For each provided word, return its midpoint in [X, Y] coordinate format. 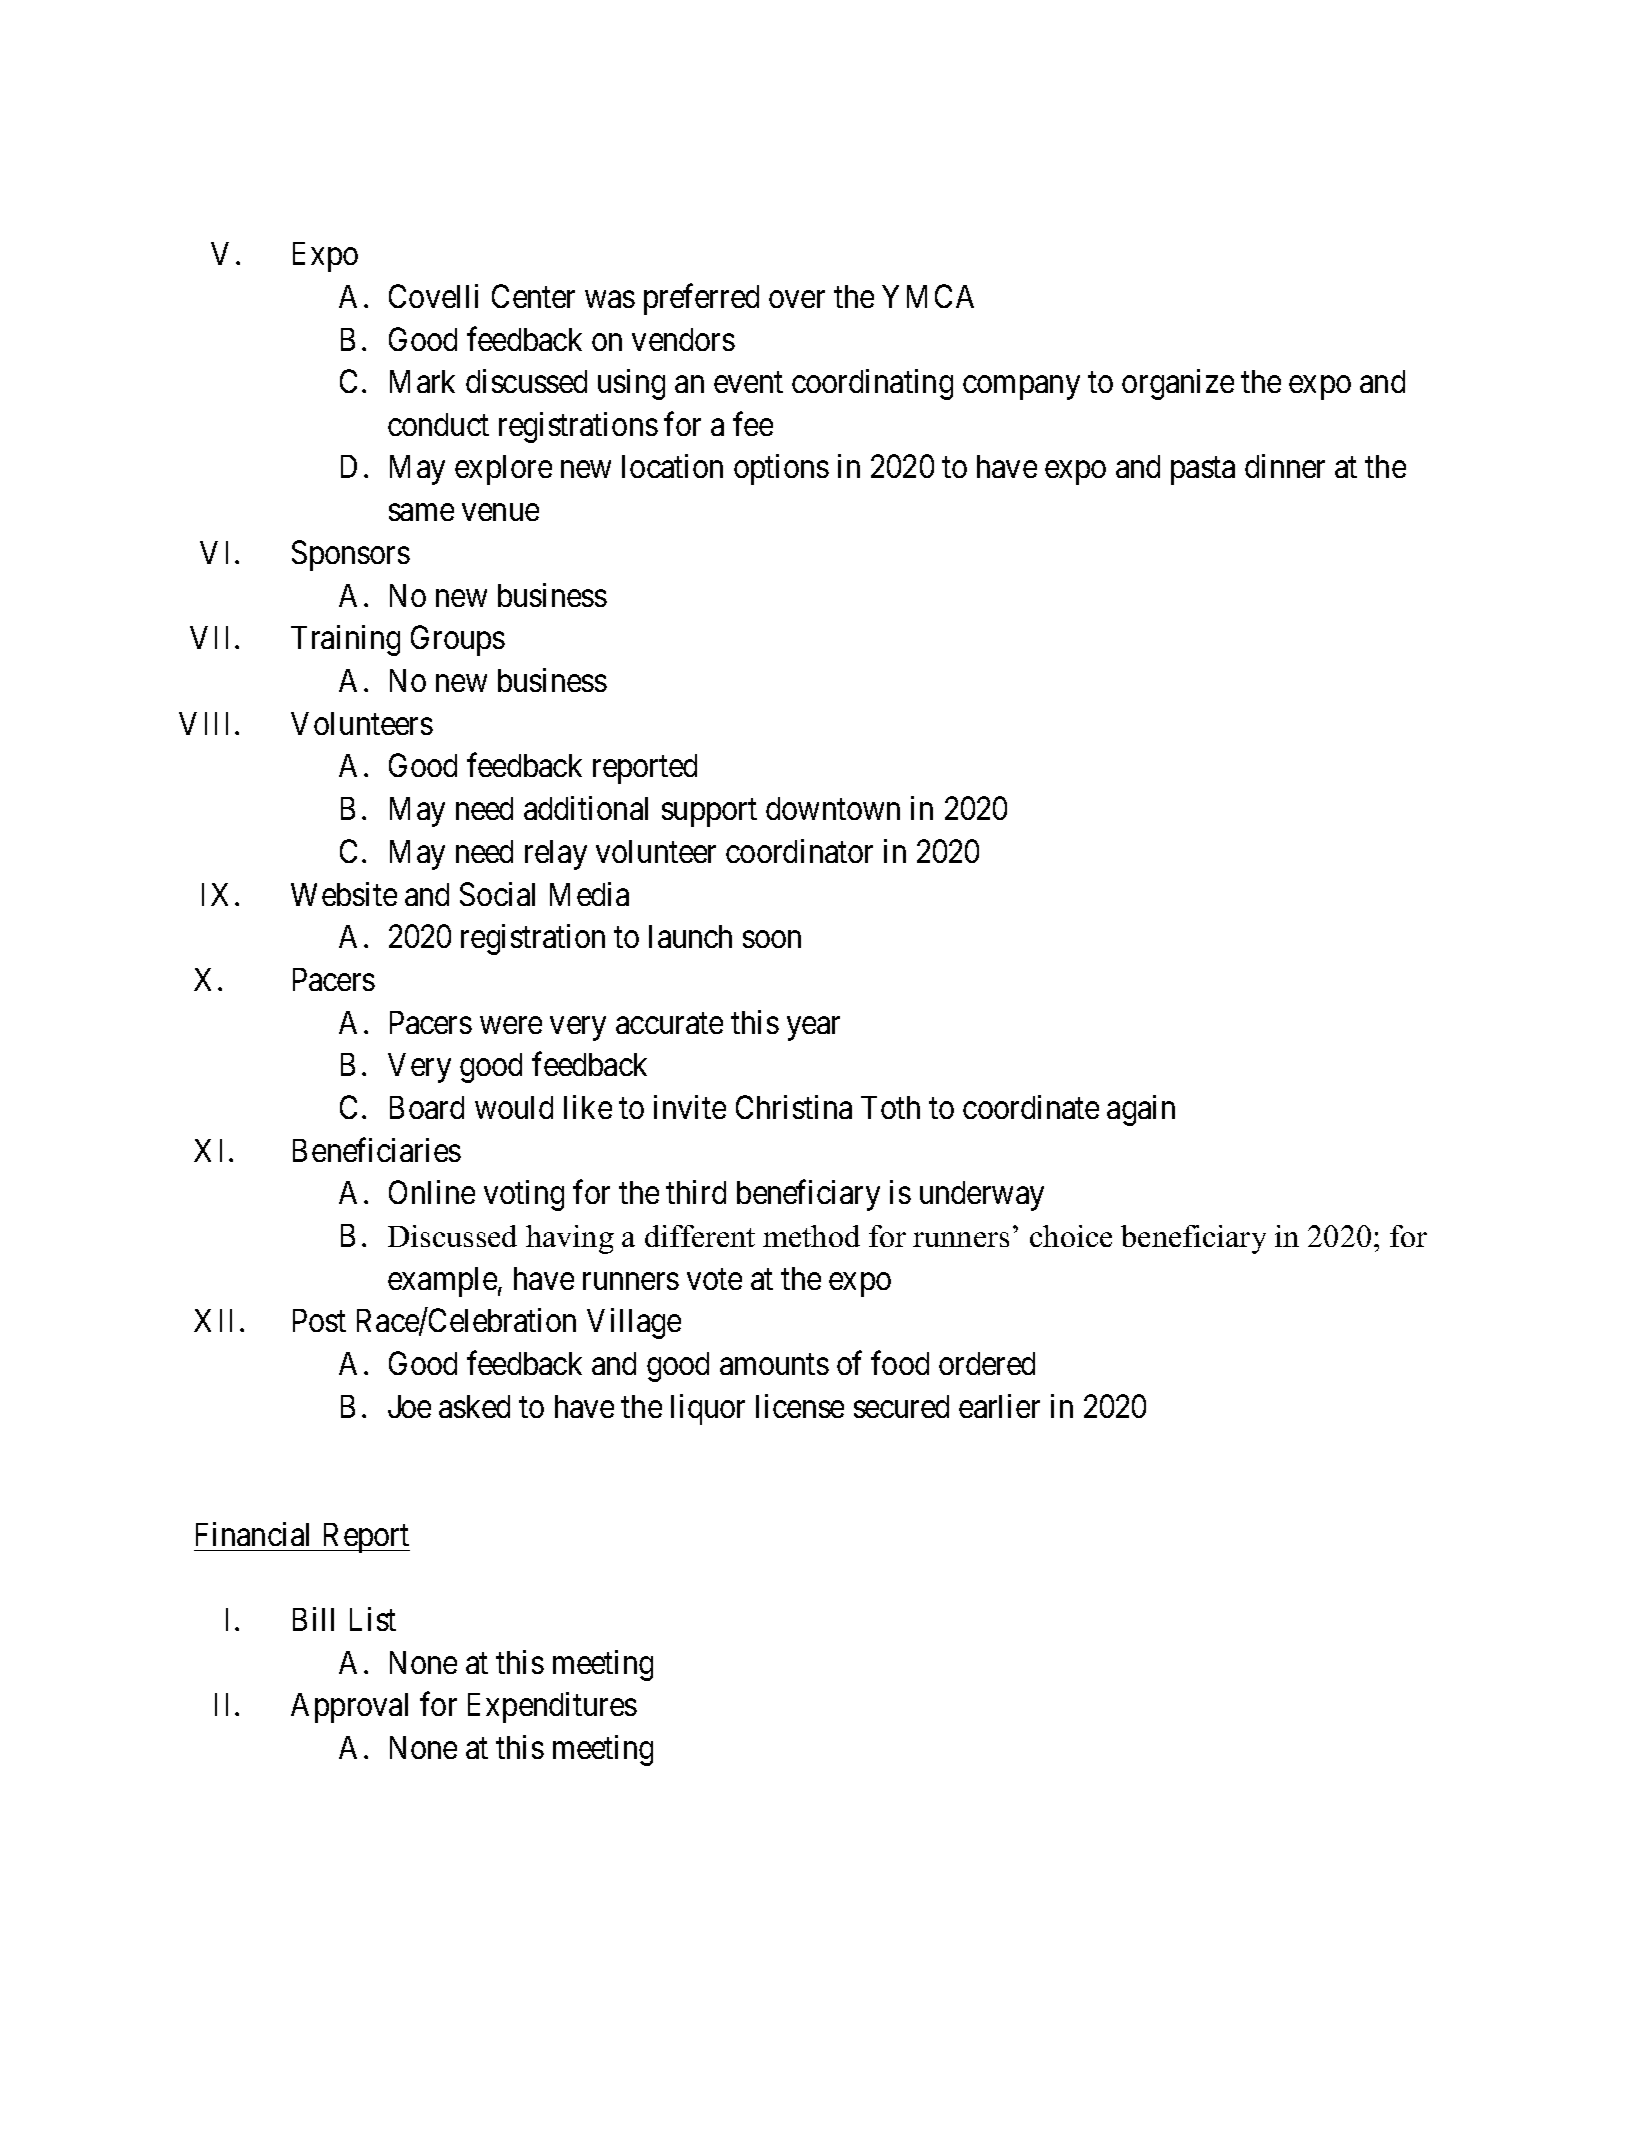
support [709, 813]
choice [1071, 1236]
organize [1178, 384]
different [700, 1236]
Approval [349, 1708]
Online [432, 1192]
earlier [999, 1406]
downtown [833, 808]
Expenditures [552, 1707]
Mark [422, 381]
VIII [207, 723]
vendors [683, 339]
